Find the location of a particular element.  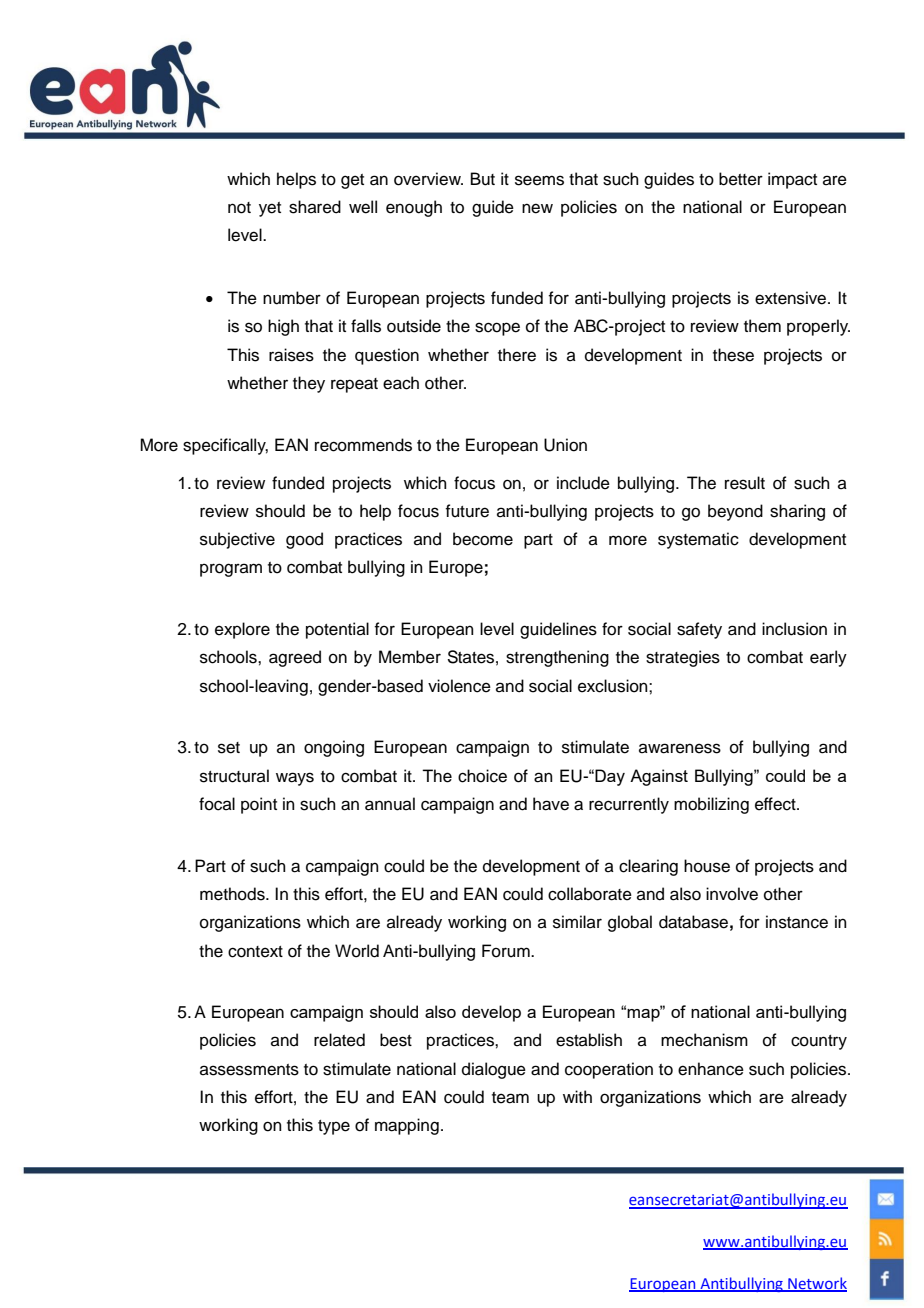

mechanism is located at coordinates (704, 1040).
